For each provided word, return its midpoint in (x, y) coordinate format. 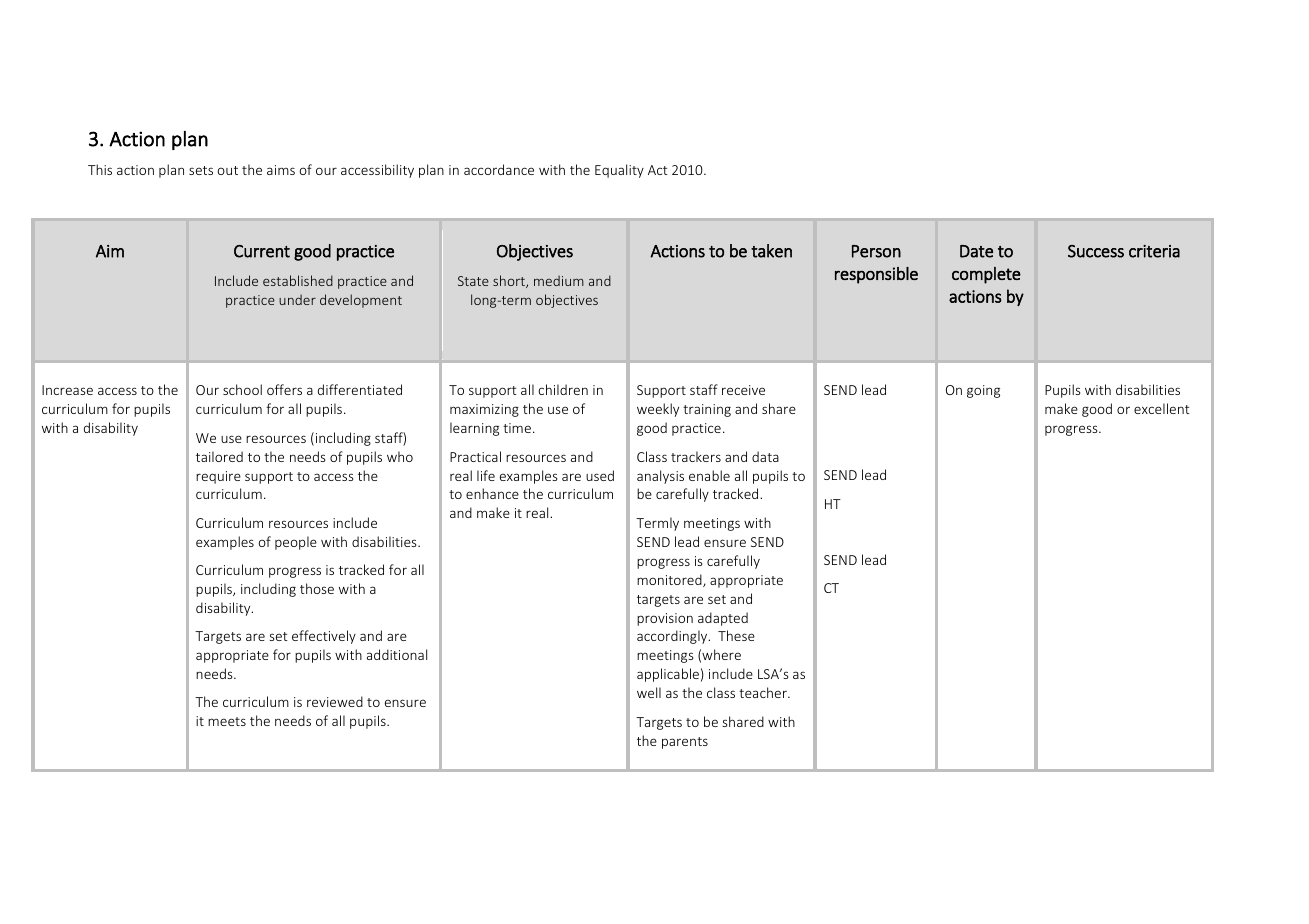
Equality (619, 171)
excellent (1162, 408)
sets (201, 170)
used (600, 475)
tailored (219, 456)
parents (685, 743)
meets (227, 721)
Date (976, 251)
